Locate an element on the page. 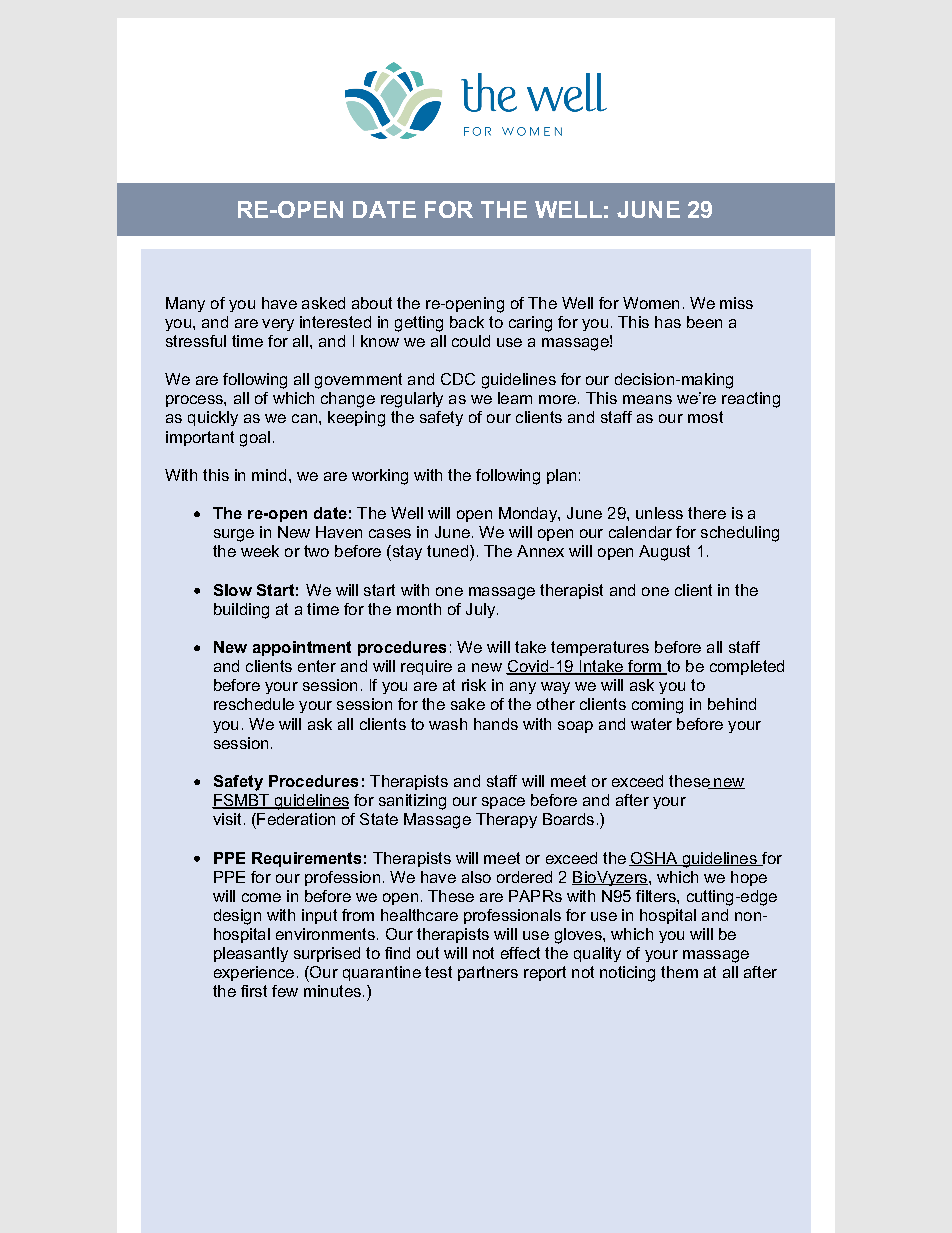  surge is located at coordinates (234, 535).
